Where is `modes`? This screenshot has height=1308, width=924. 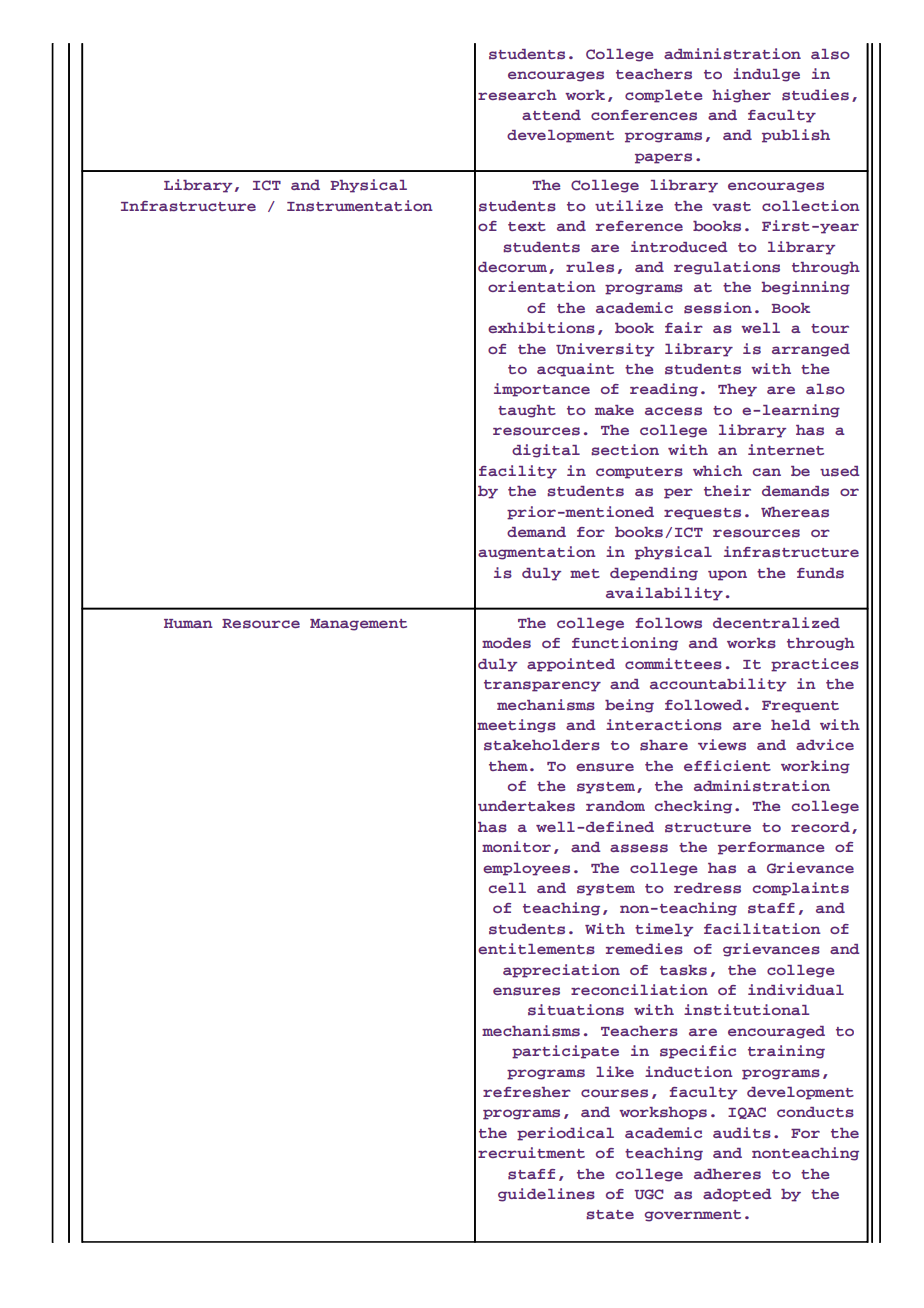
modes is located at coordinates (506, 643).
